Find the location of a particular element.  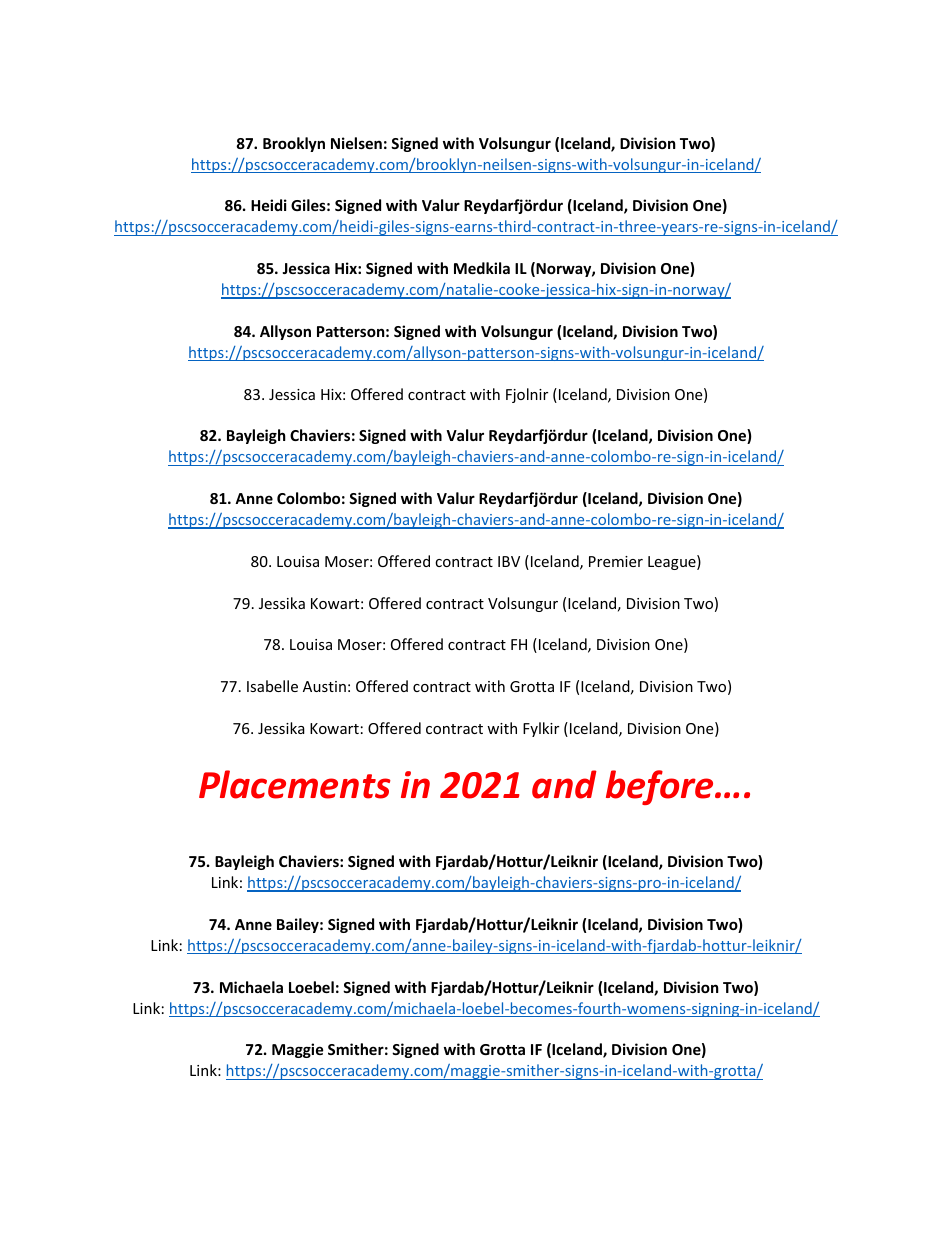

Nielsen is located at coordinates (356, 143).
